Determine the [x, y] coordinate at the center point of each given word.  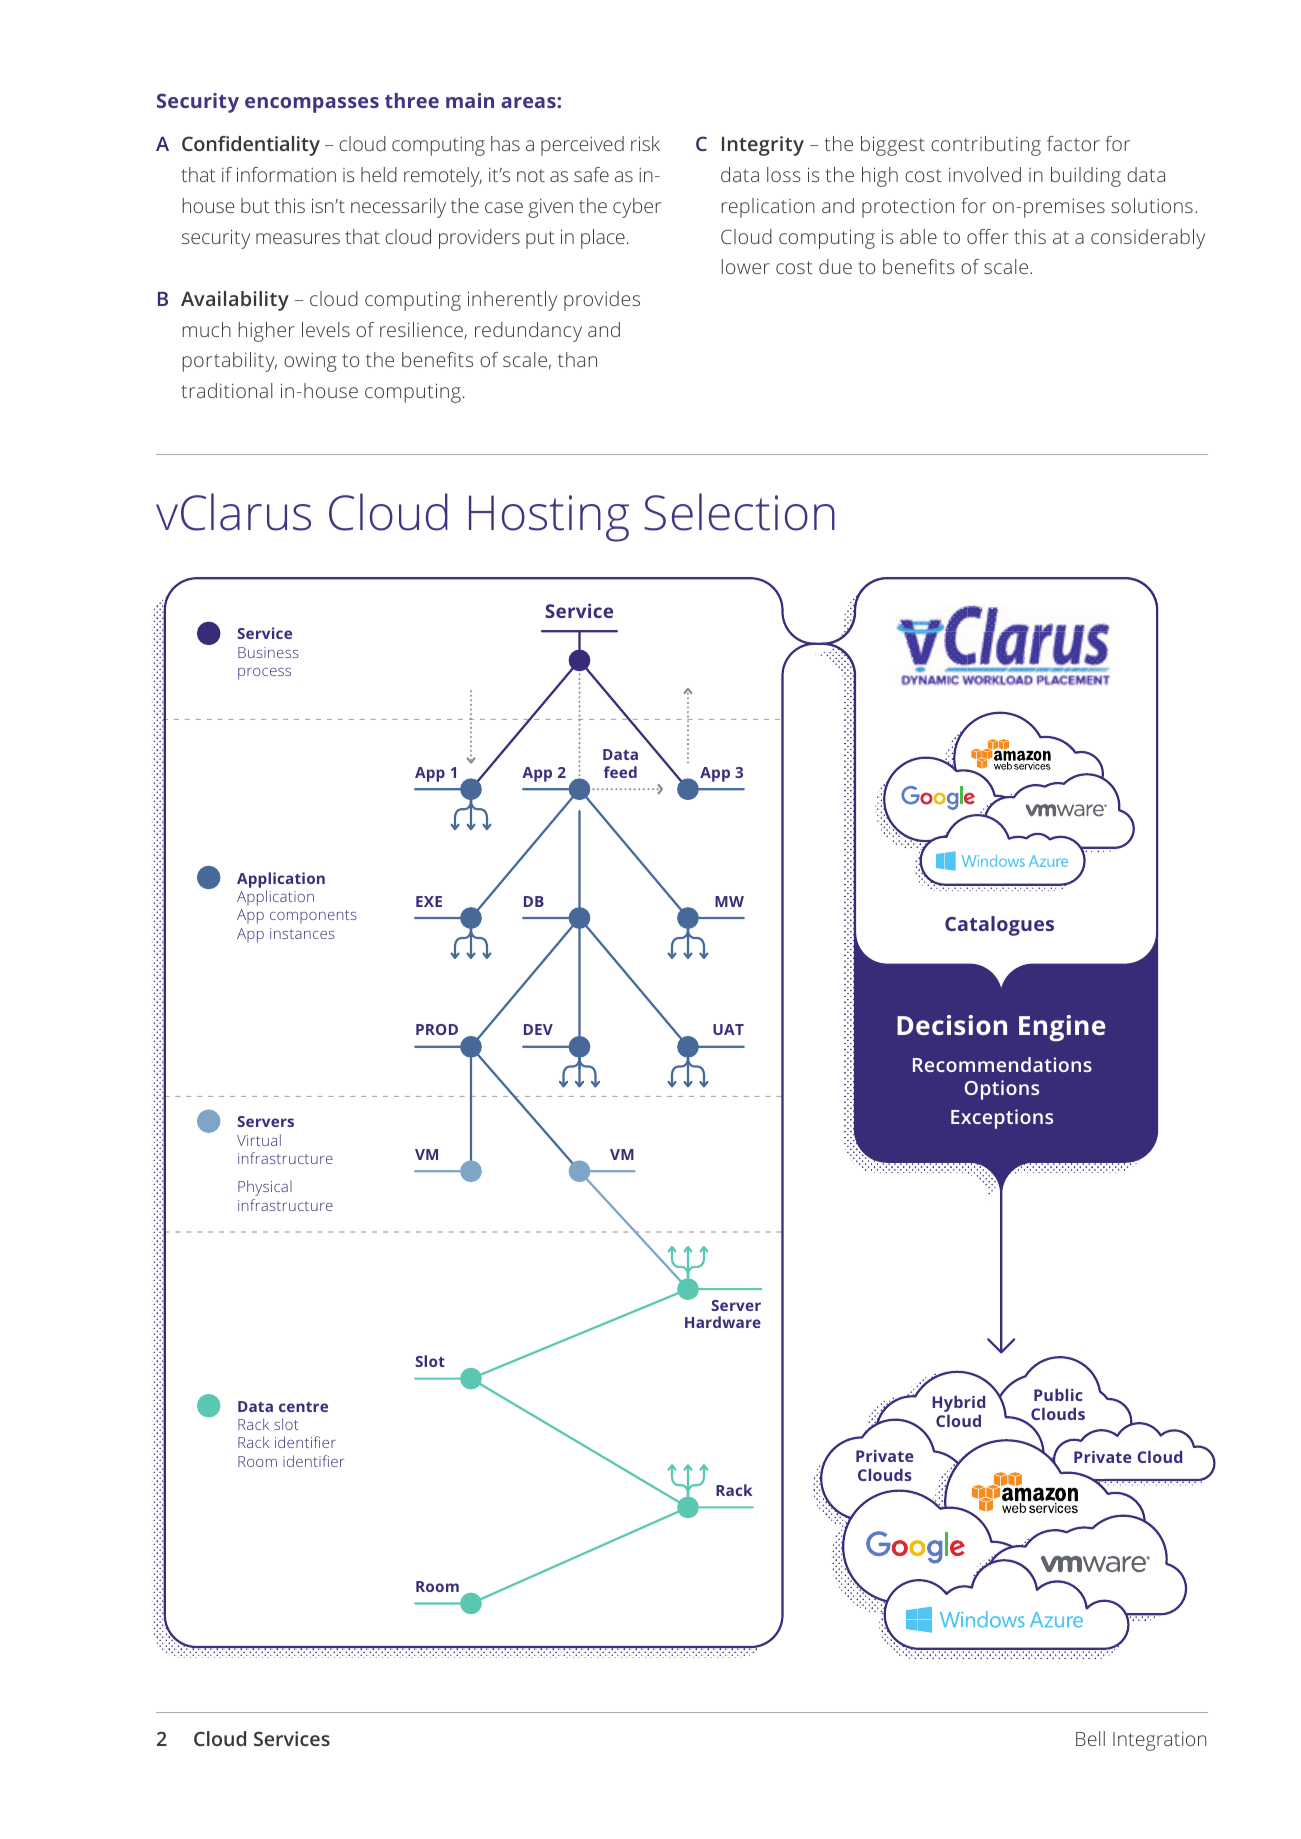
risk [645, 143]
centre [303, 1407]
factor [1073, 143]
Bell [1090, 1738]
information [286, 174]
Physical [265, 1188]
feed [620, 772]
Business [268, 652]
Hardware [723, 1322]
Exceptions [1002, 1119]
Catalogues [999, 926]
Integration [1159, 1741]
